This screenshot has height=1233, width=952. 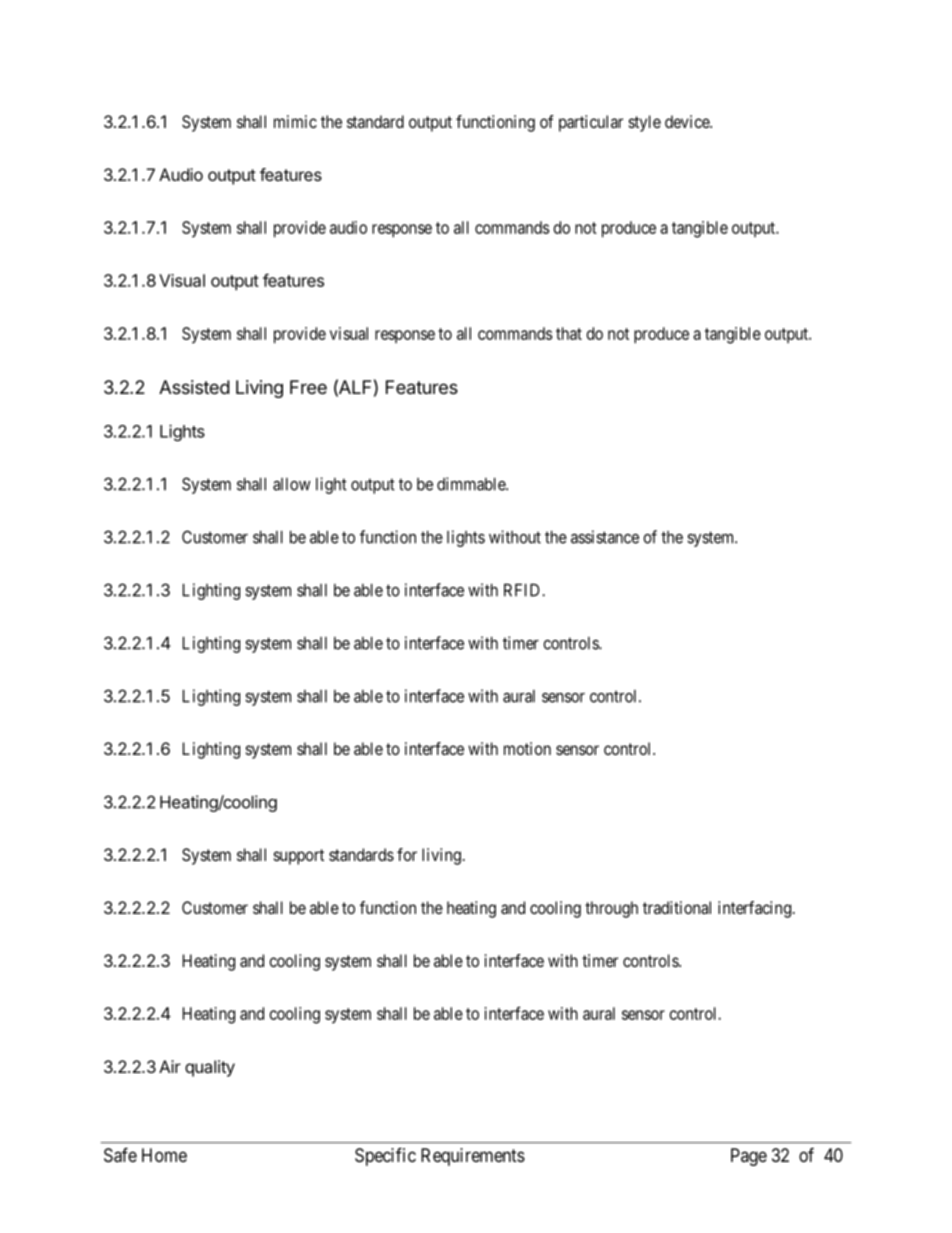 I want to click on Assisted, so click(x=194, y=387).
